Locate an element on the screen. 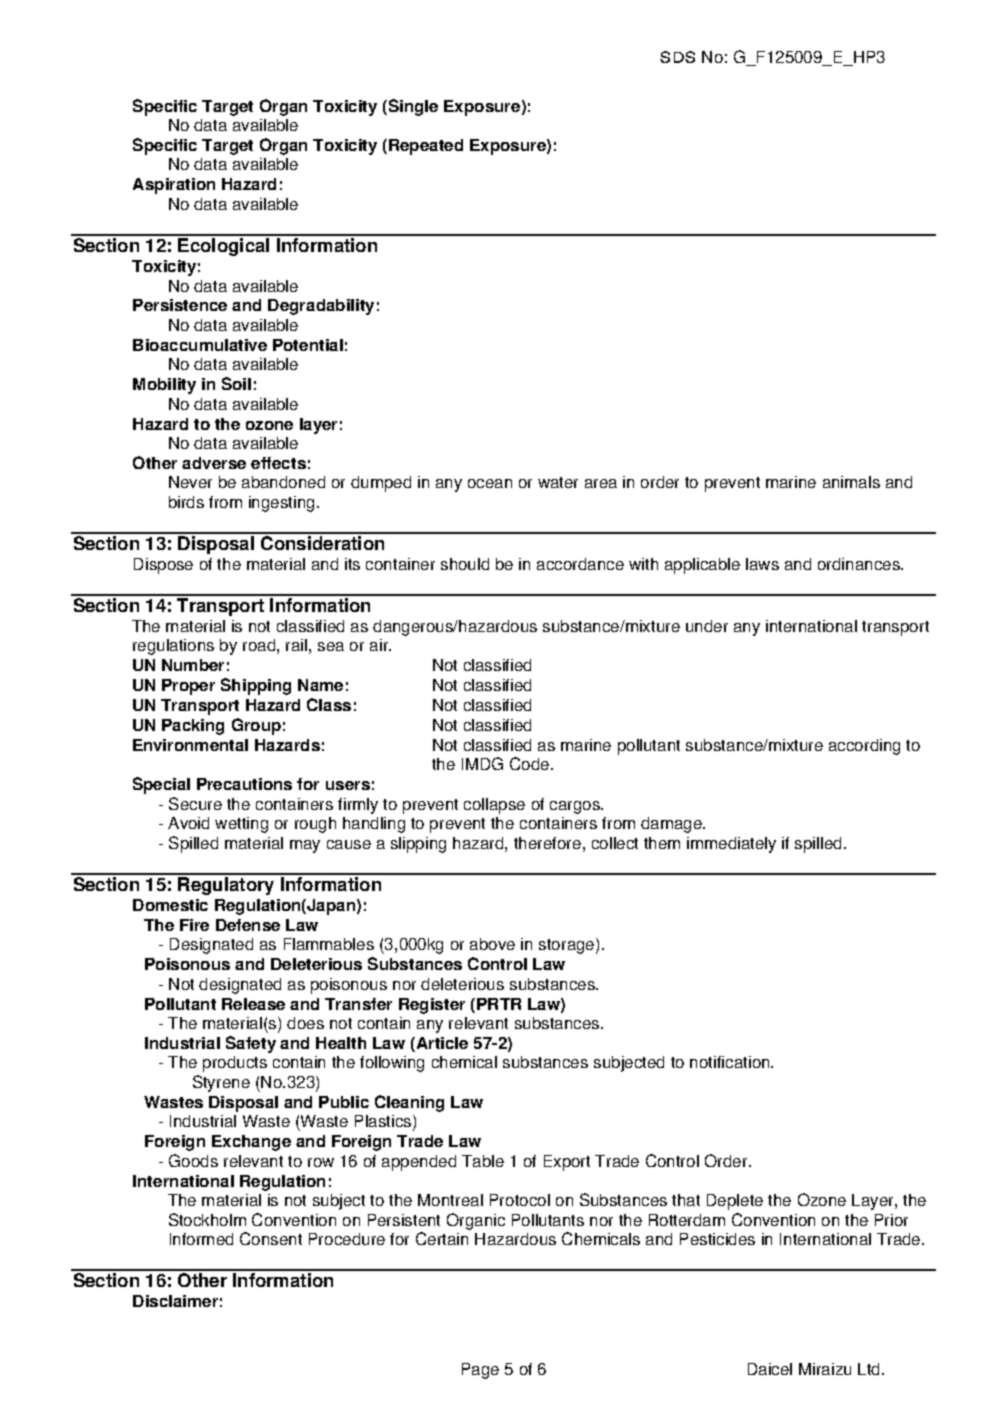 The width and height of the screenshot is (1008, 1427). Code is located at coordinates (531, 763).
